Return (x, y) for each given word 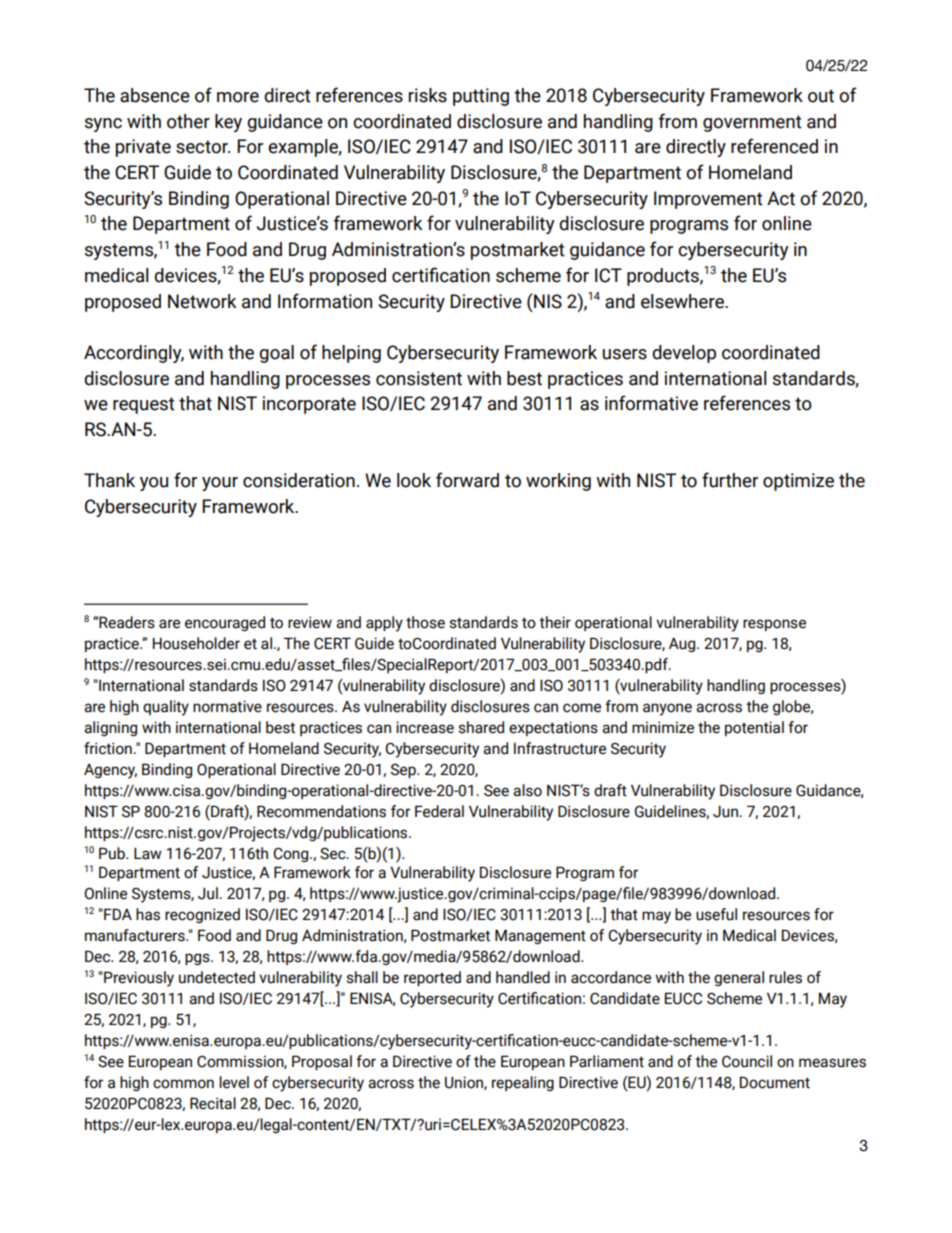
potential (754, 728)
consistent (419, 378)
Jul (209, 893)
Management (540, 936)
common (183, 1084)
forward (467, 480)
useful (716, 914)
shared (481, 727)
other (188, 121)
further (730, 480)
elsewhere (683, 301)
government (752, 123)
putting (481, 97)
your (220, 484)
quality (166, 708)
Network (202, 301)
